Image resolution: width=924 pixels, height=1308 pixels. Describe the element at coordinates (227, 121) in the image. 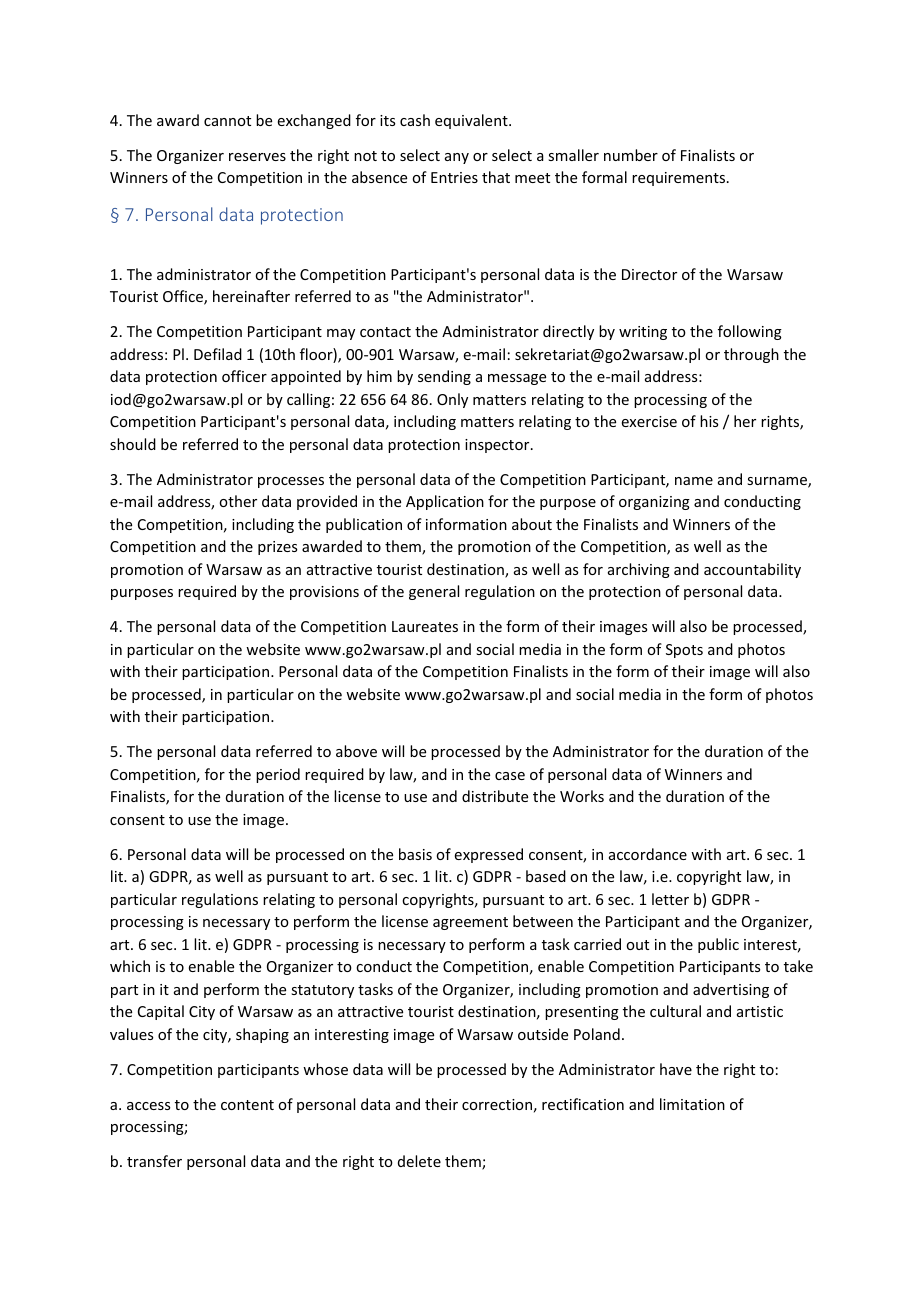

I see `cannot` at that location.
